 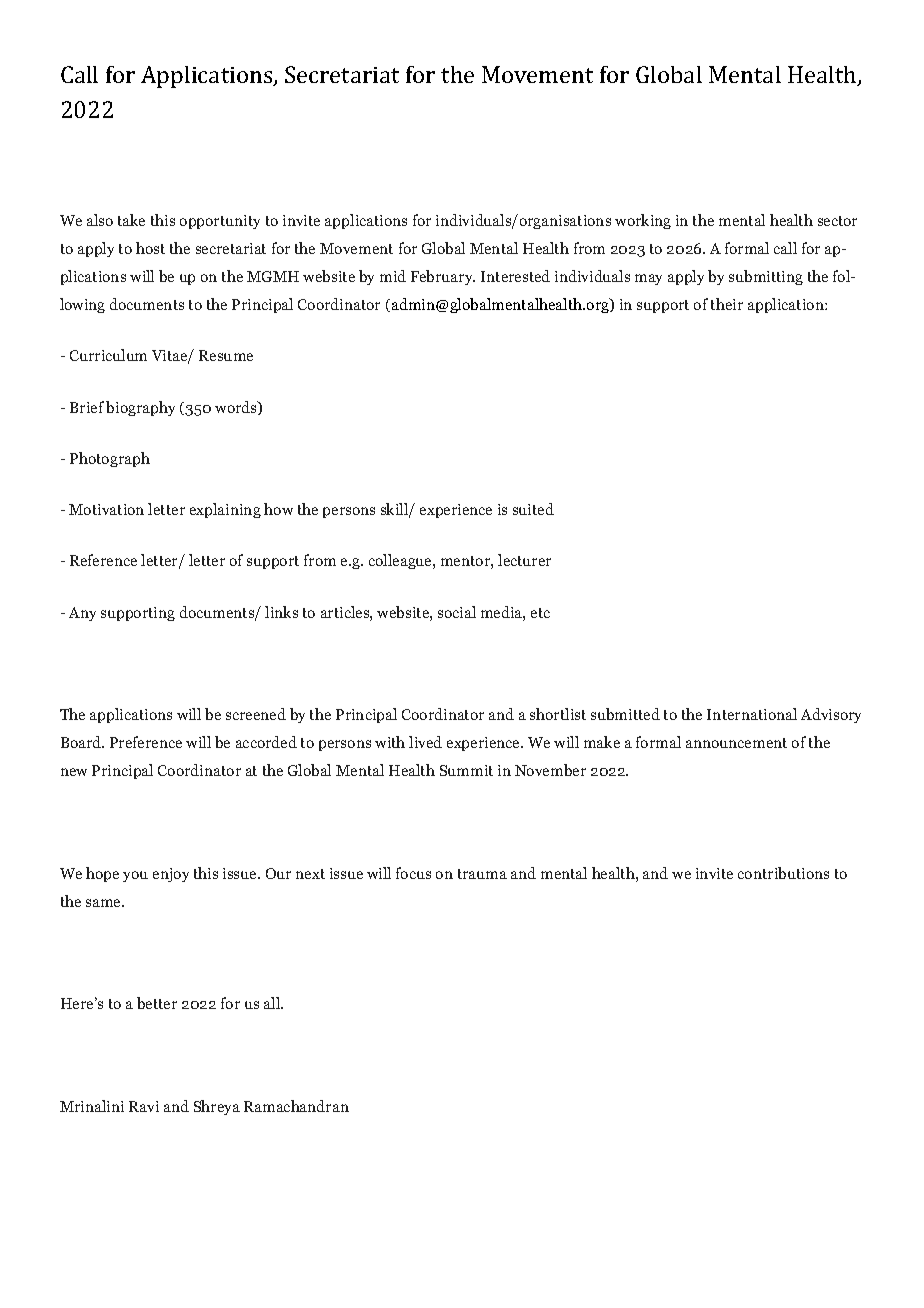 What do you see at coordinates (150, 248) in the document?
I see `host` at bounding box center [150, 248].
